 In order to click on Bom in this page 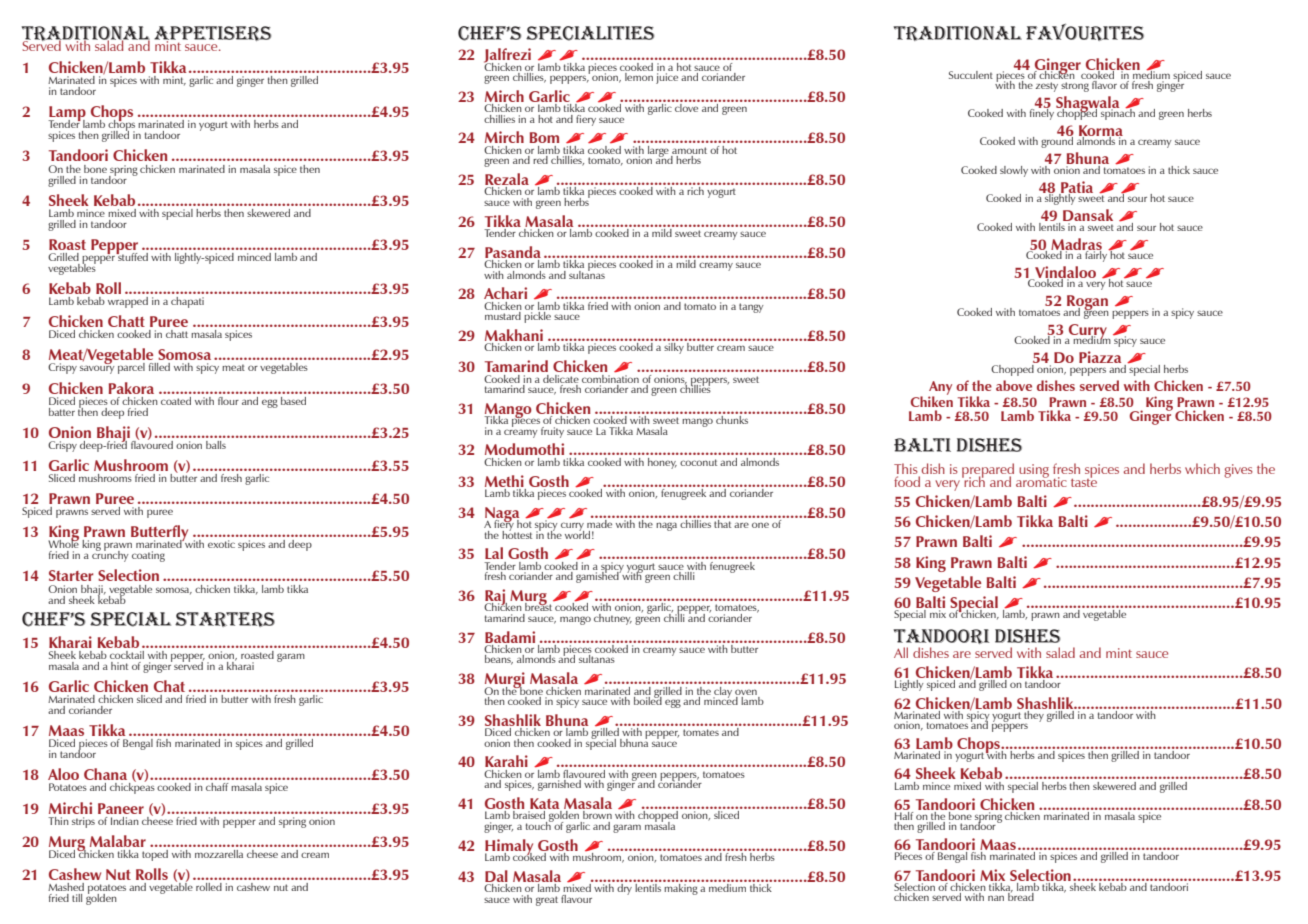, I will do `click(544, 137)`.
